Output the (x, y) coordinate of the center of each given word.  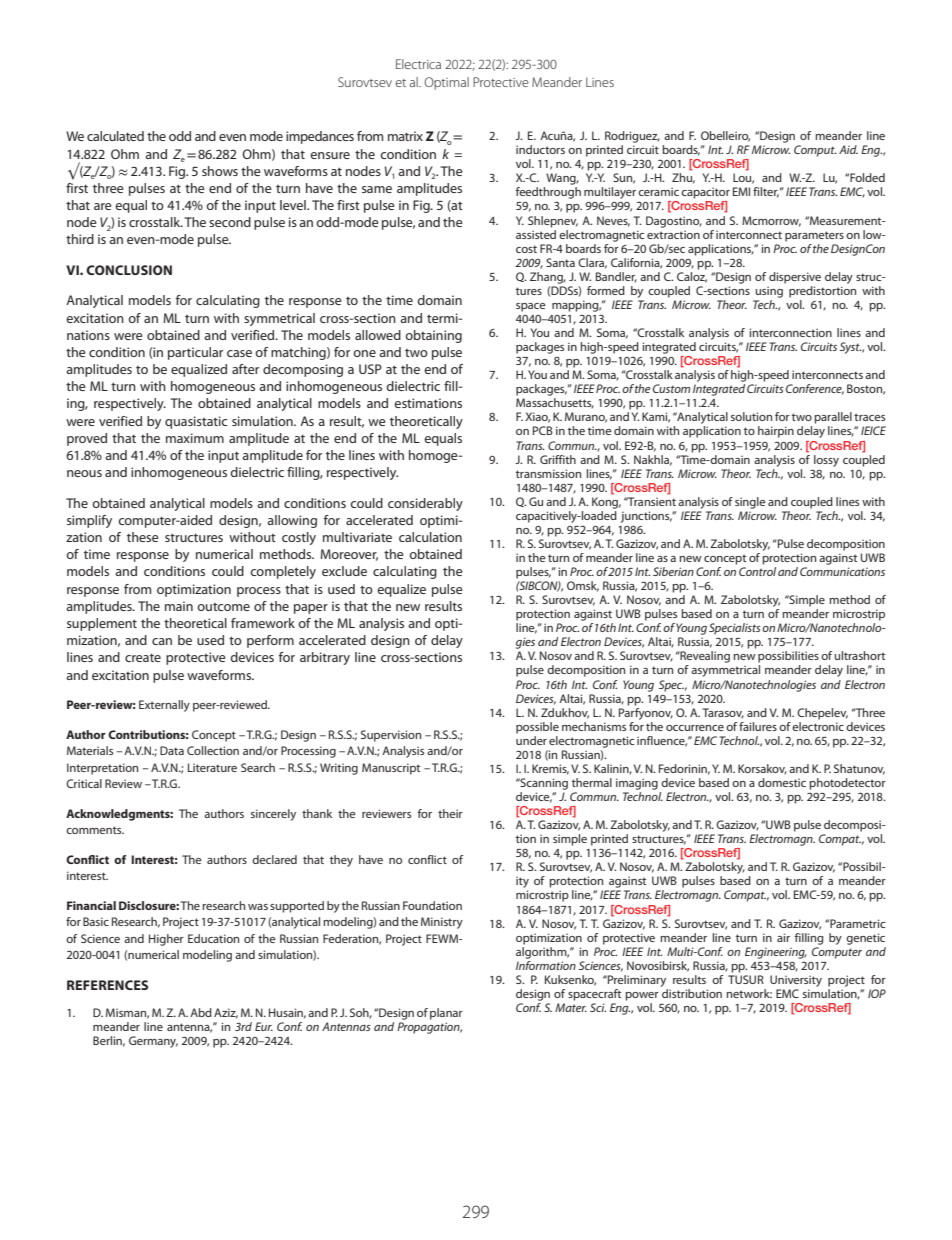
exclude (344, 571)
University (796, 981)
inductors (540, 149)
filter (766, 192)
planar (446, 1014)
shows (220, 171)
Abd (201, 1012)
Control (757, 571)
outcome (223, 607)
